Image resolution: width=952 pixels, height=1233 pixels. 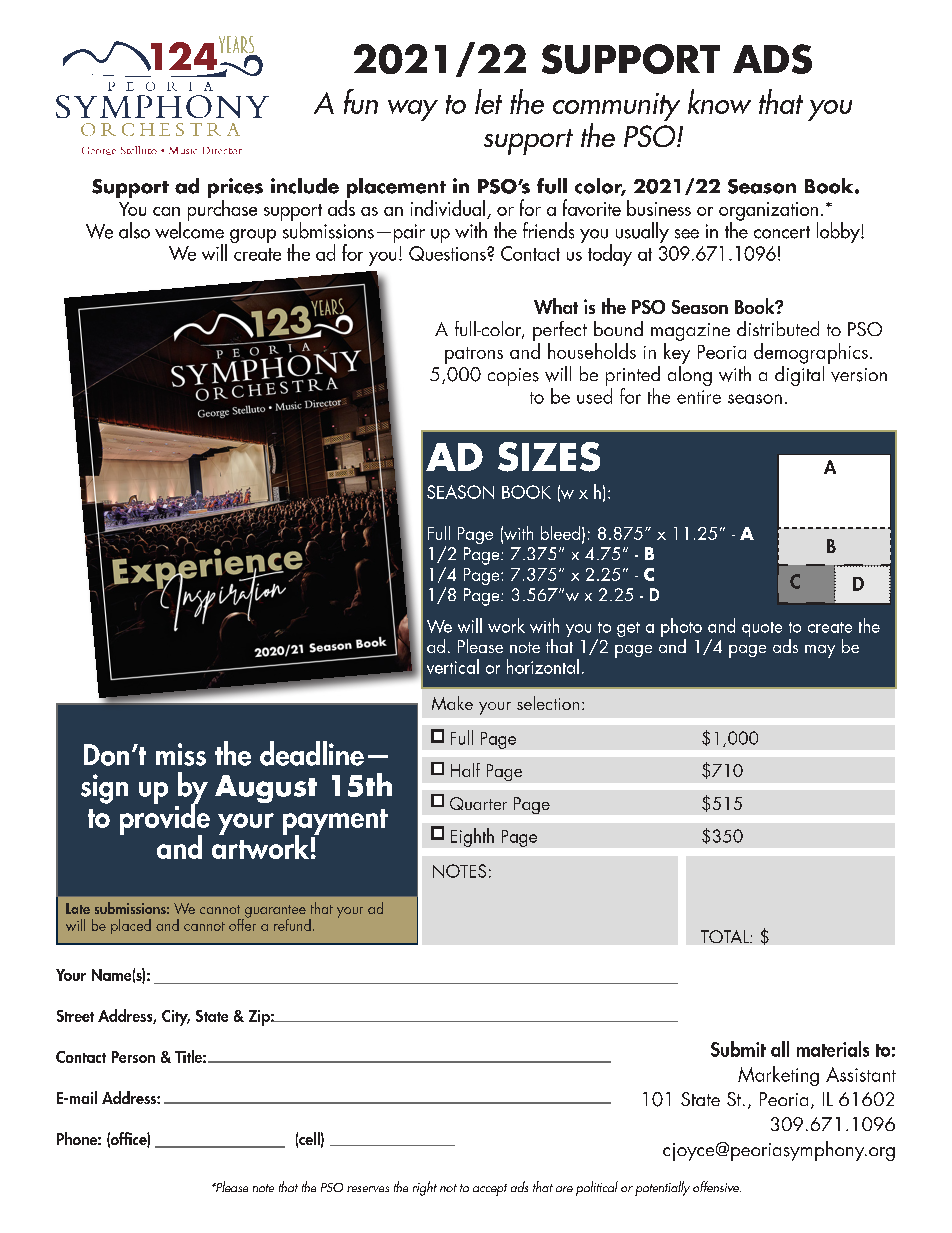 I want to click on Quarter, so click(x=478, y=803).
